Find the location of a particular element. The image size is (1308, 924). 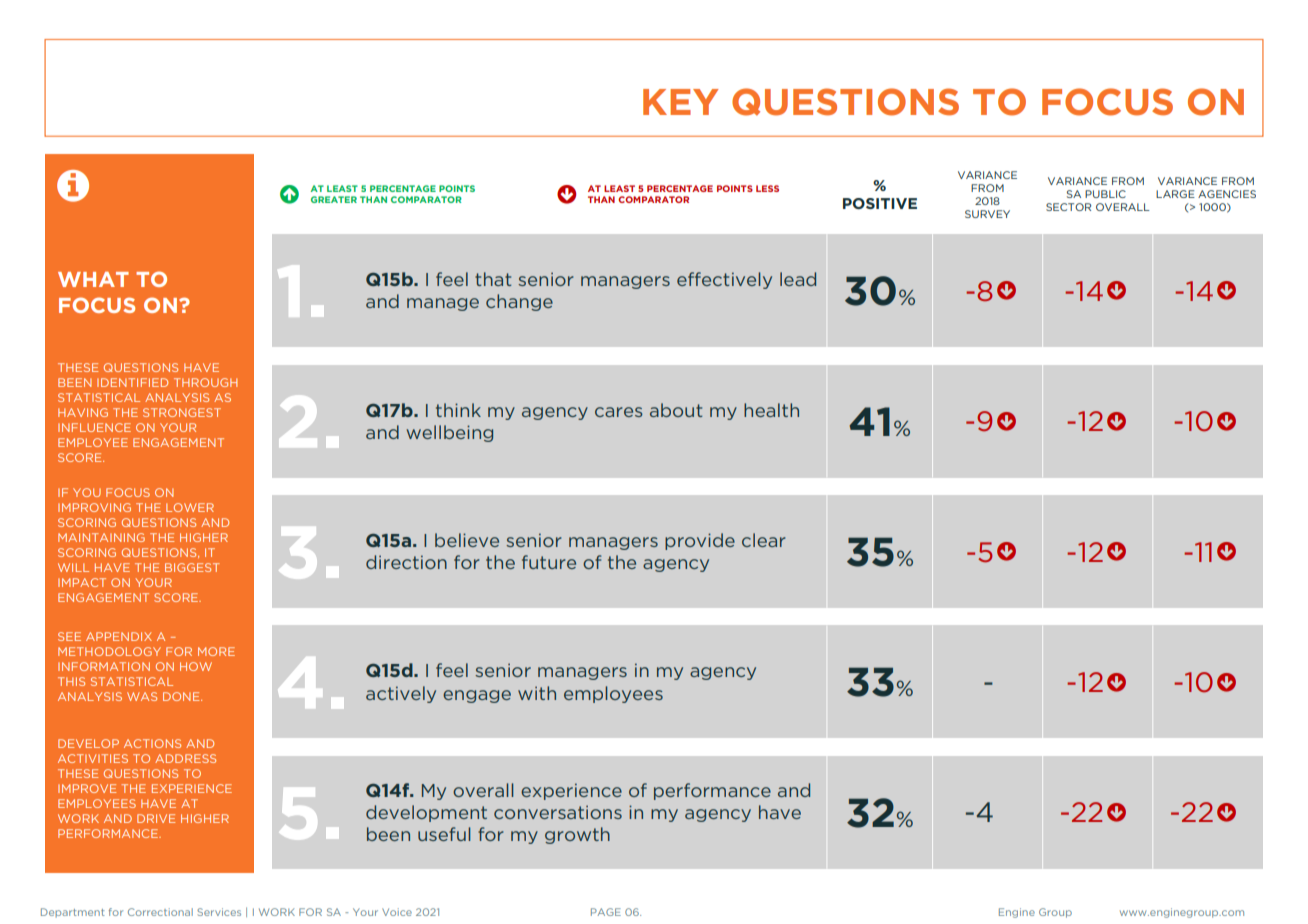

WHAT is located at coordinates (93, 279).
